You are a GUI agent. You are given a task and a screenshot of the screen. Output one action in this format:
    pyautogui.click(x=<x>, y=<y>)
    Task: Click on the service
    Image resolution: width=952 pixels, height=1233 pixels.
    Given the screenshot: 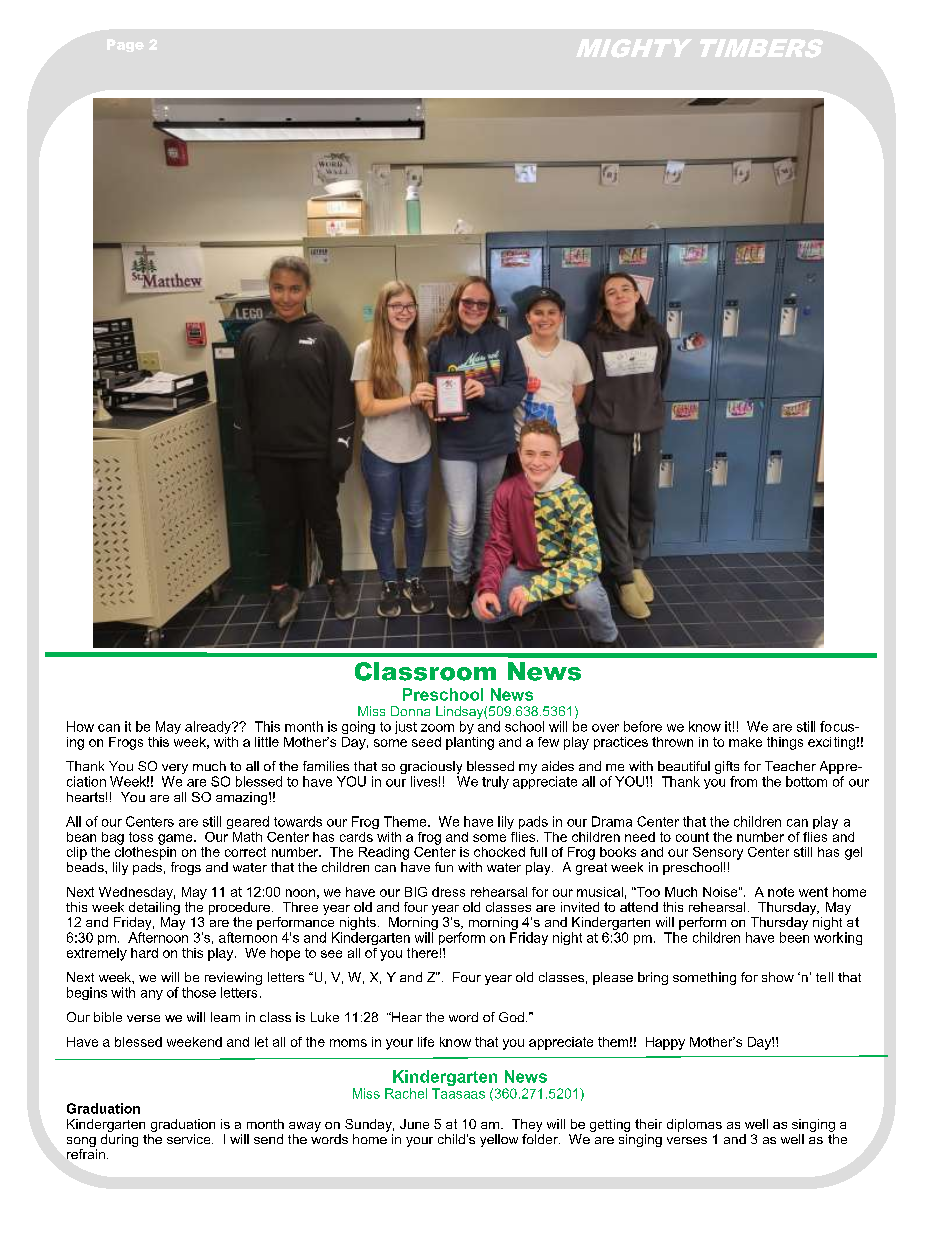 What is the action you would take?
    pyautogui.click(x=190, y=1139)
